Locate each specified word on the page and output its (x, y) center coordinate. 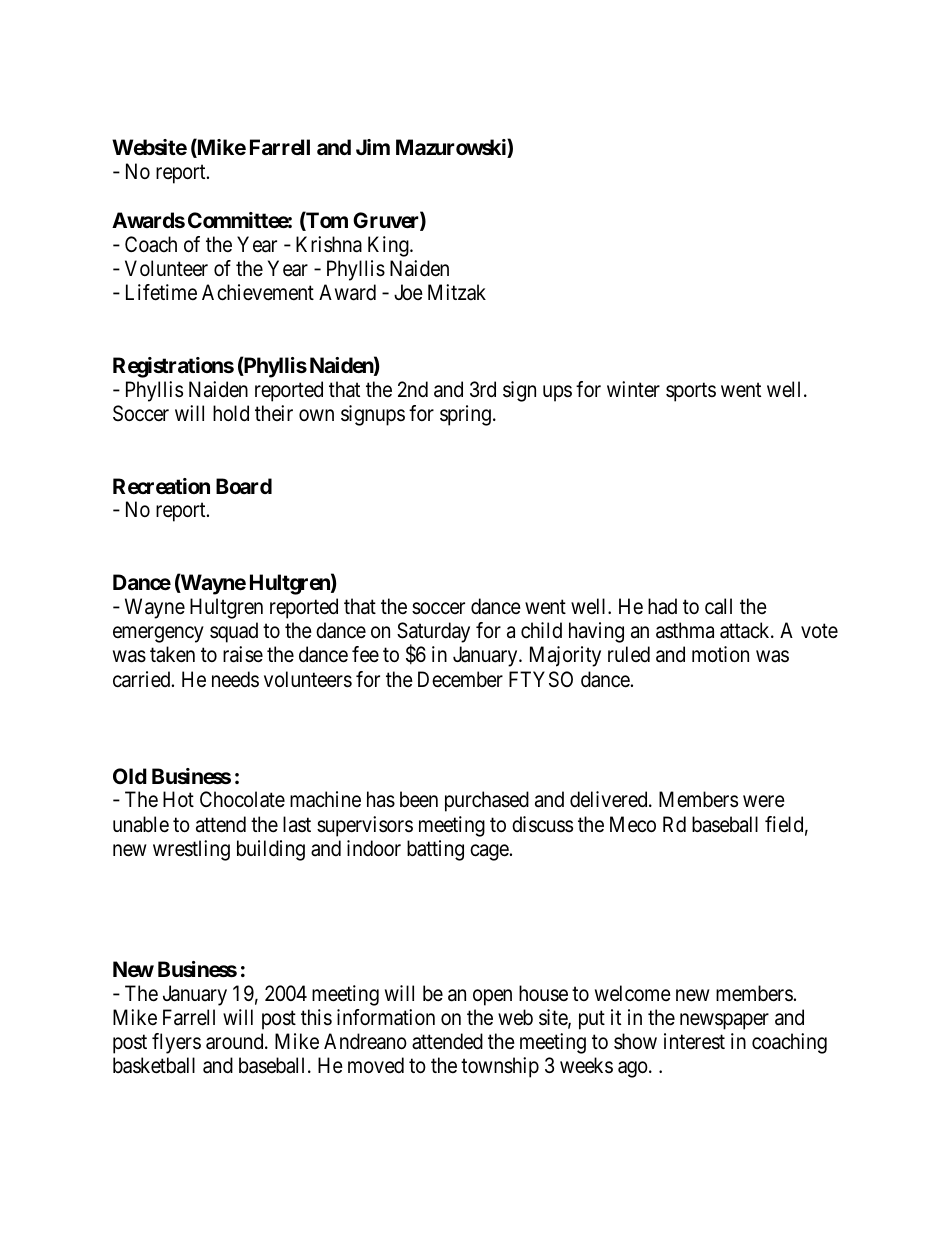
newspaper (724, 1021)
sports (691, 392)
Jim (373, 147)
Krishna (329, 244)
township (500, 1067)
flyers (176, 1043)
